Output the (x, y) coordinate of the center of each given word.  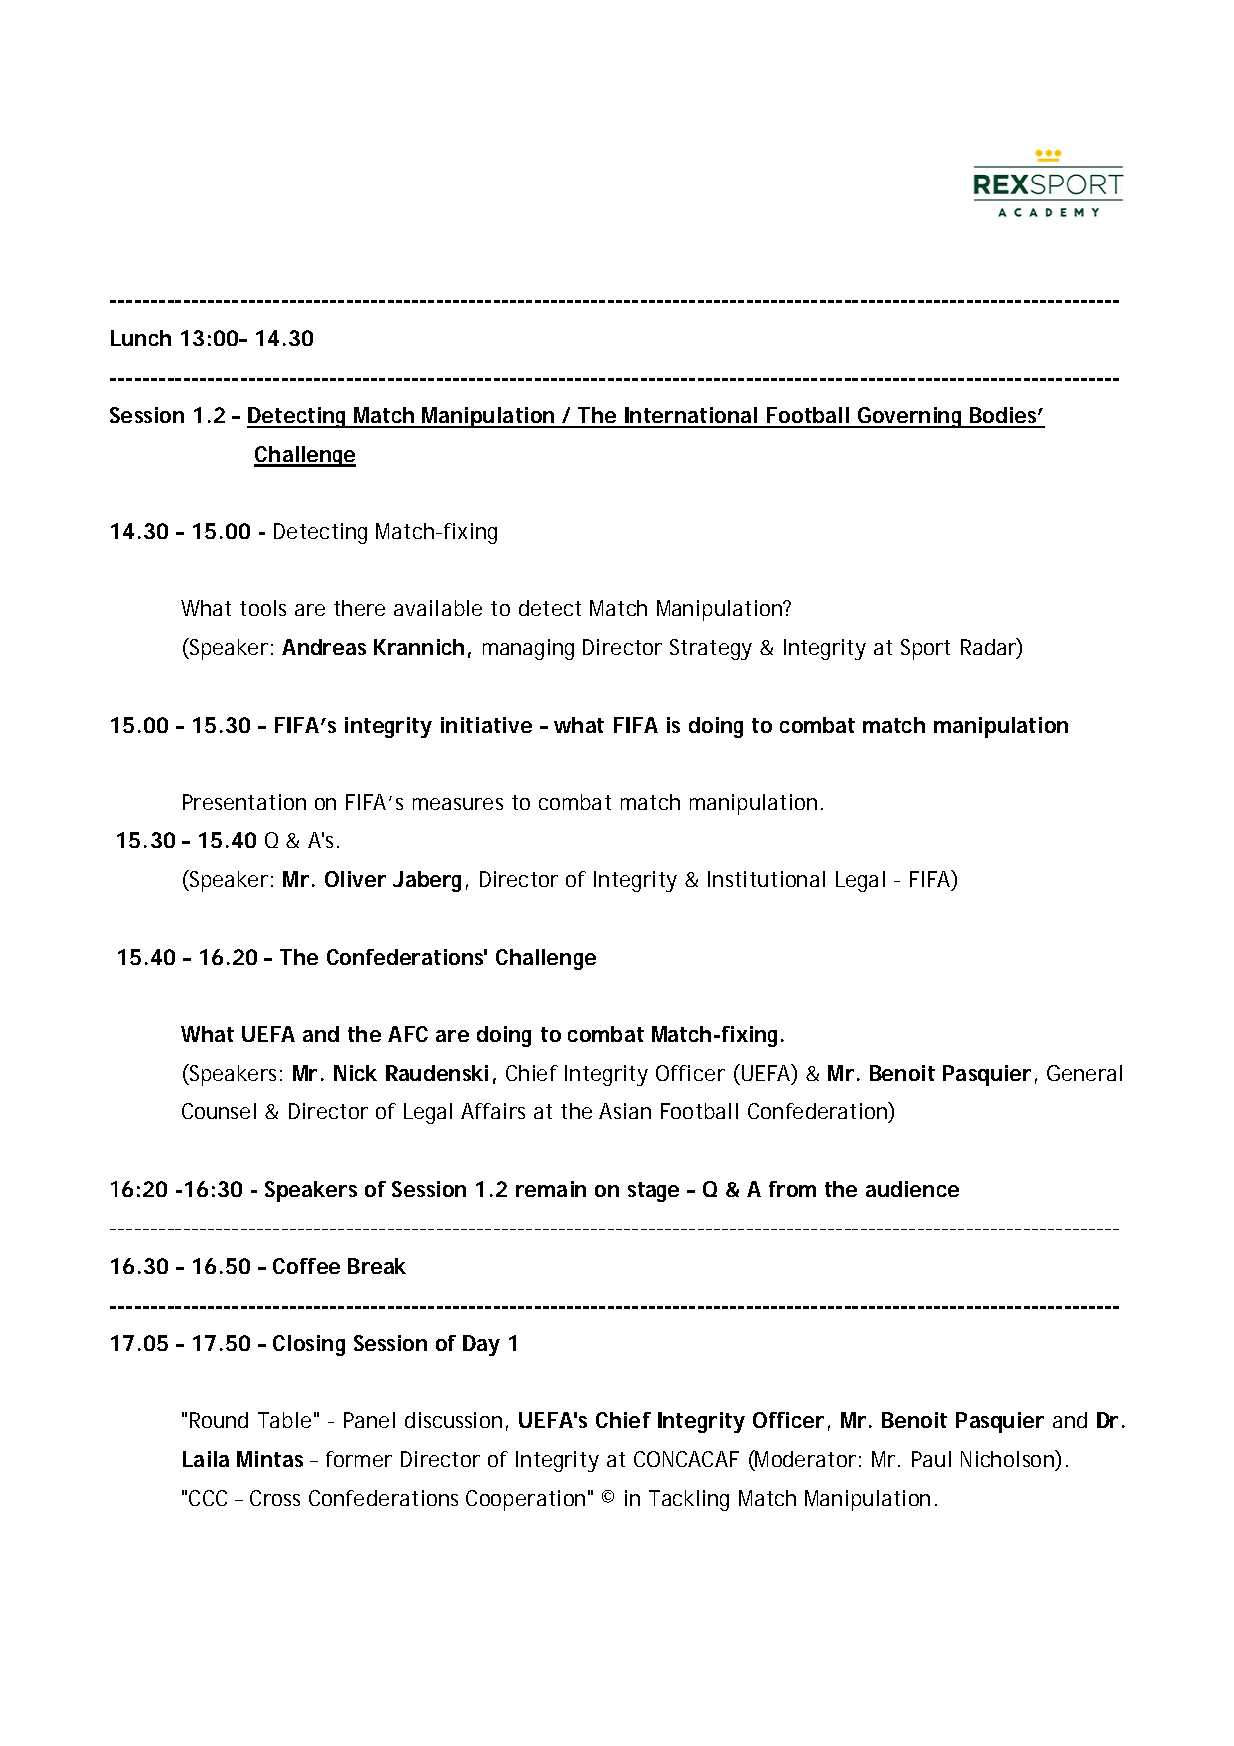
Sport (925, 649)
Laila (206, 1459)
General (1084, 1073)
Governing (910, 417)
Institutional (766, 879)
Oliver (355, 879)
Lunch (141, 338)
